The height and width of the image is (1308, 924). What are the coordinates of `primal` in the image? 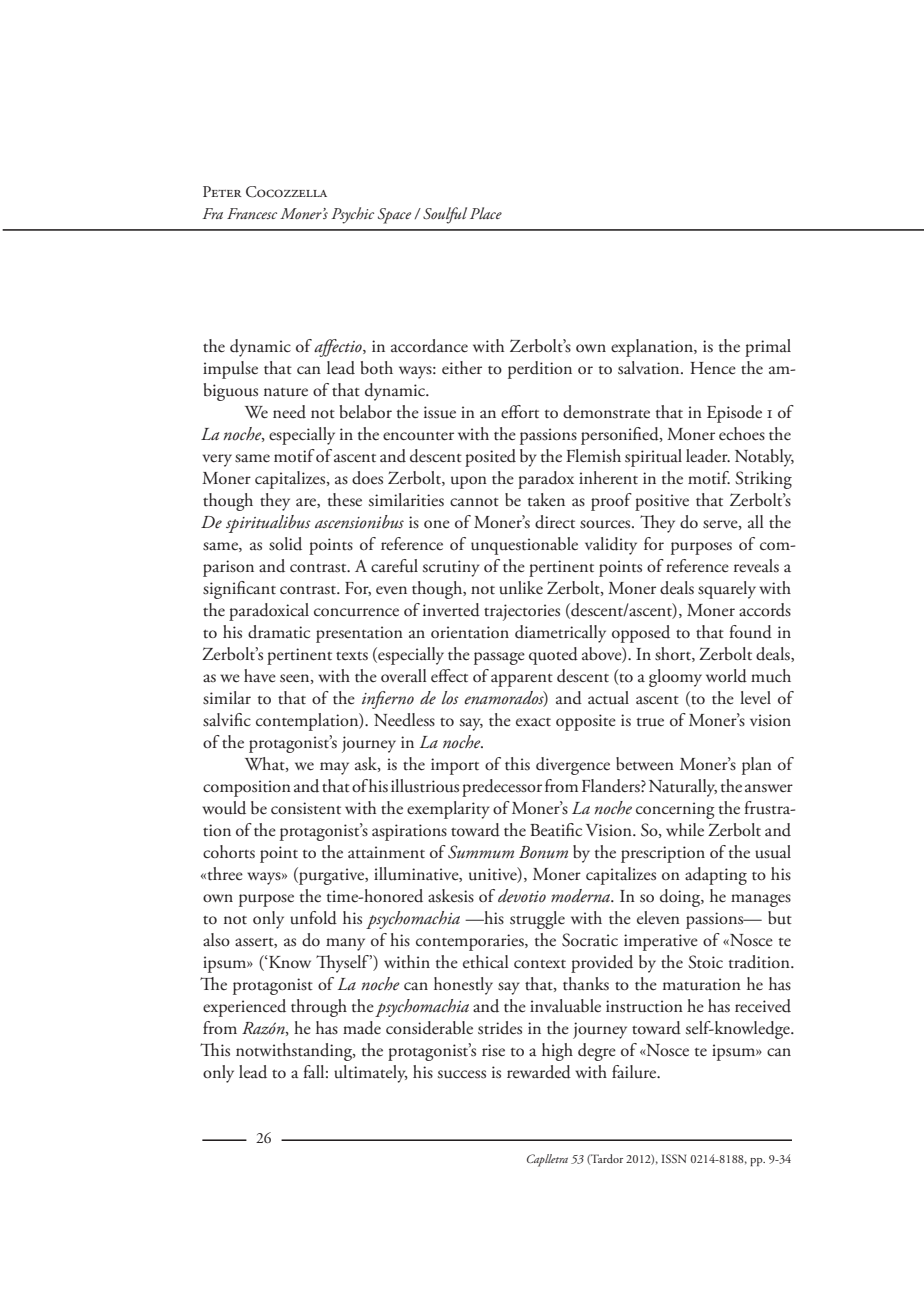 It's located at (768, 348).
